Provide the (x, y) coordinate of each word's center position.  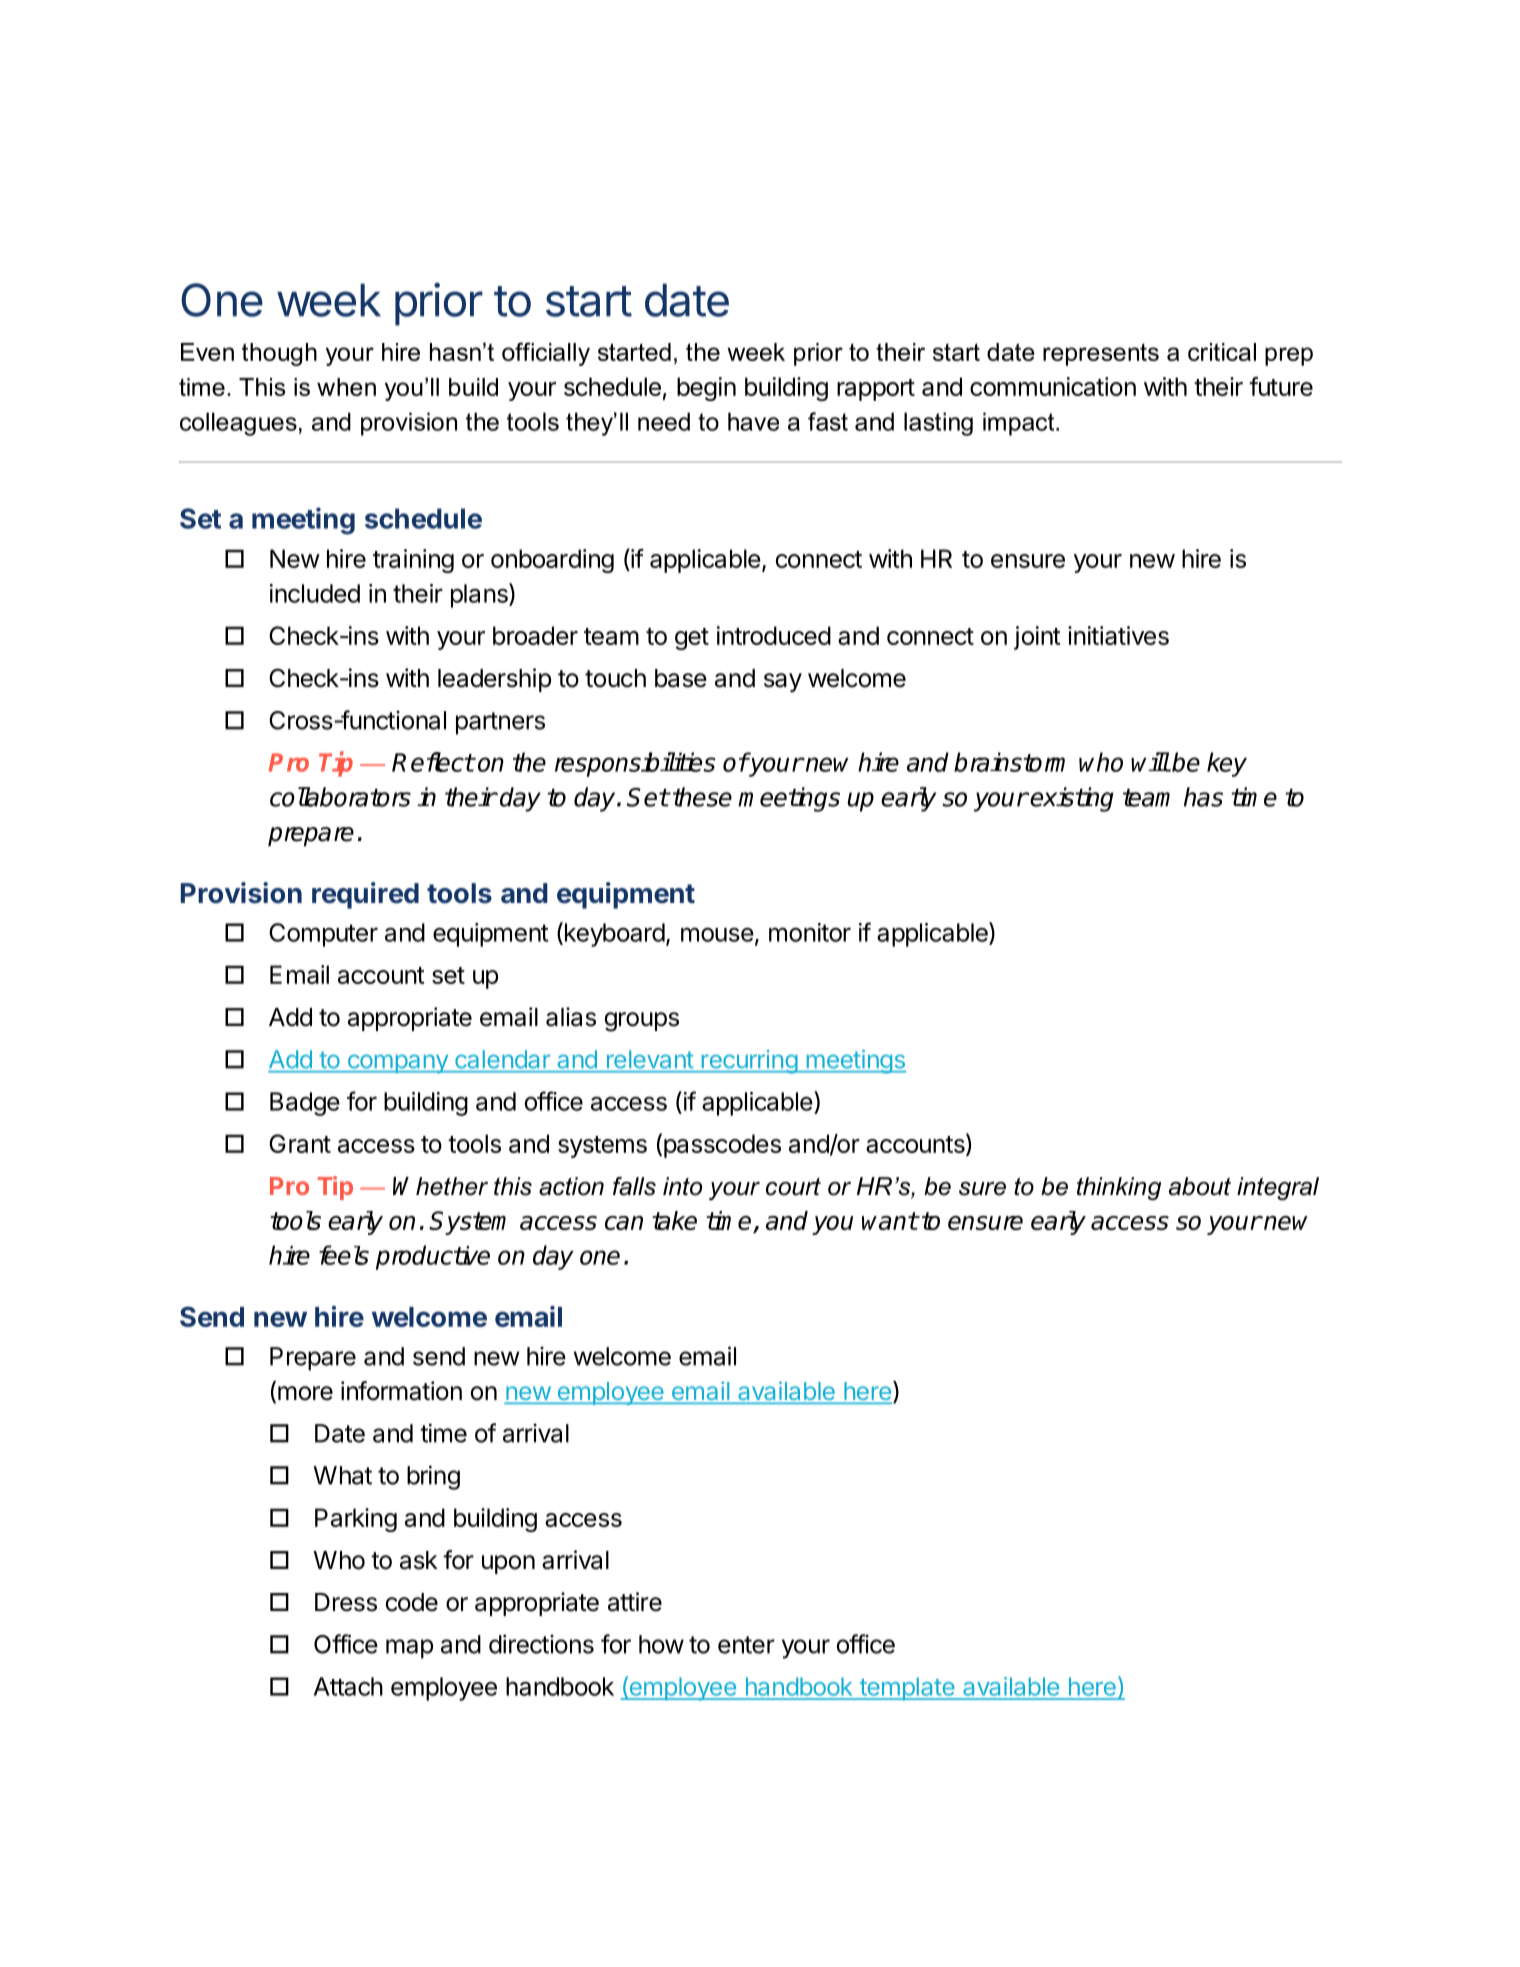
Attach (348, 1686)
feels (344, 1255)
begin (706, 389)
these (702, 797)
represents (1101, 354)
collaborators (340, 797)
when (346, 387)
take (674, 1220)
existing (1072, 799)
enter (746, 1645)
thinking (1119, 1188)
